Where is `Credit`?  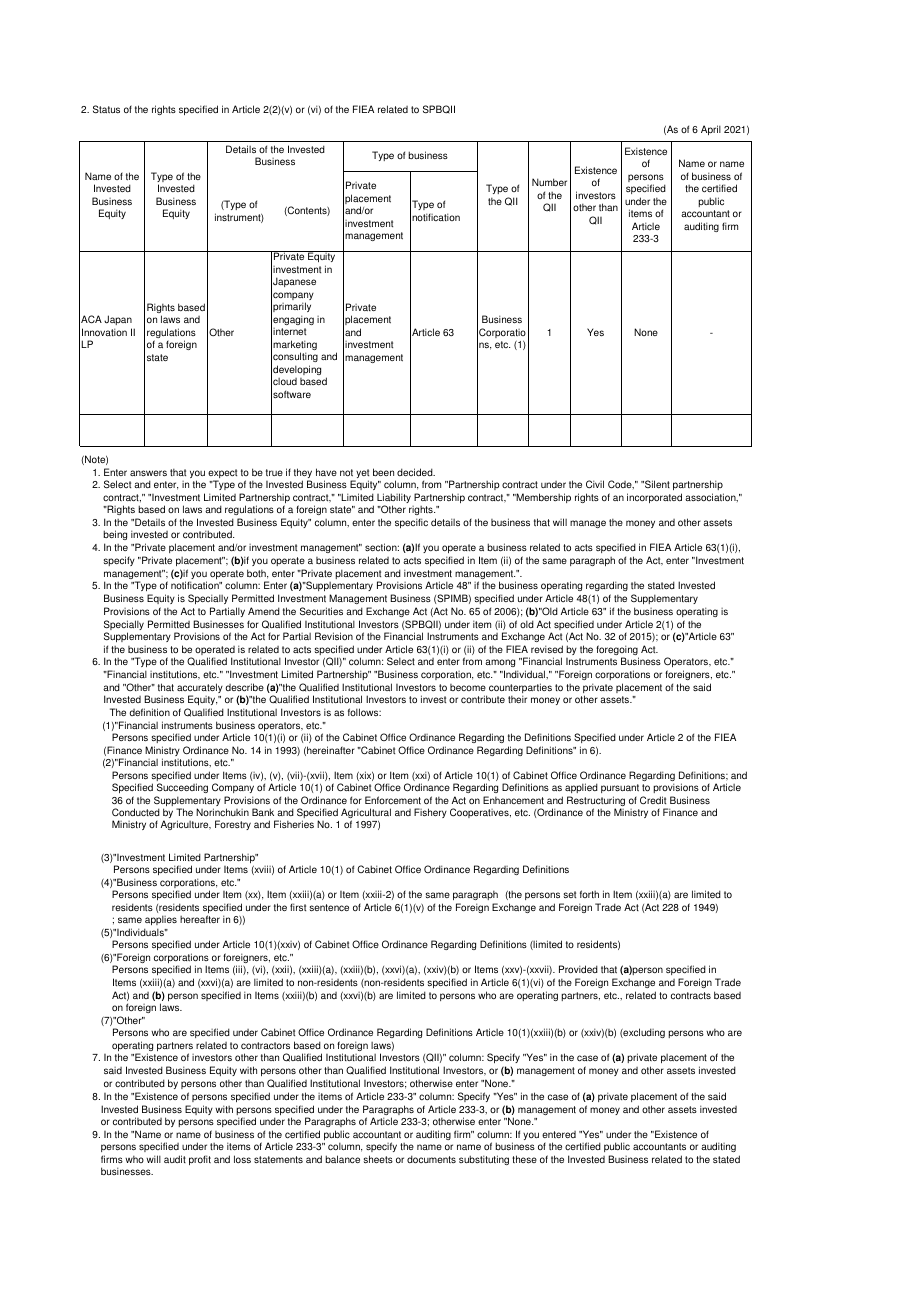
Credit is located at coordinates (653, 800).
